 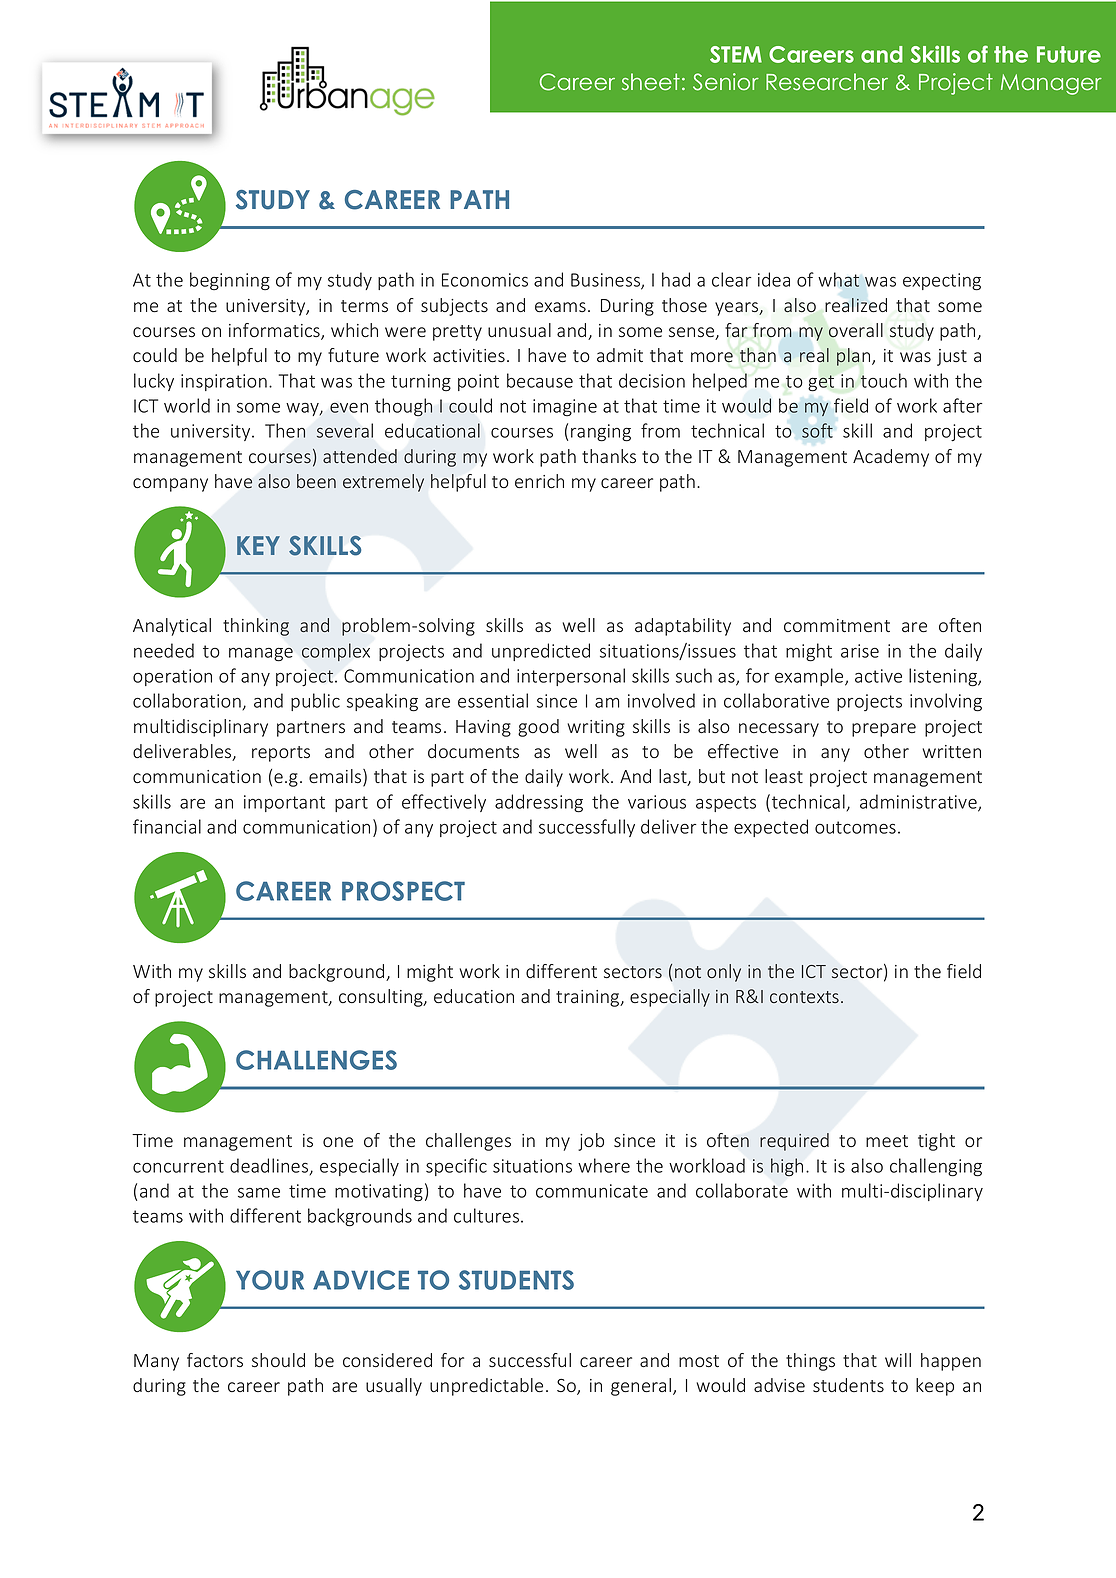 What do you see at coordinates (224, 382) in the screenshot?
I see `inspiration` at bounding box center [224, 382].
